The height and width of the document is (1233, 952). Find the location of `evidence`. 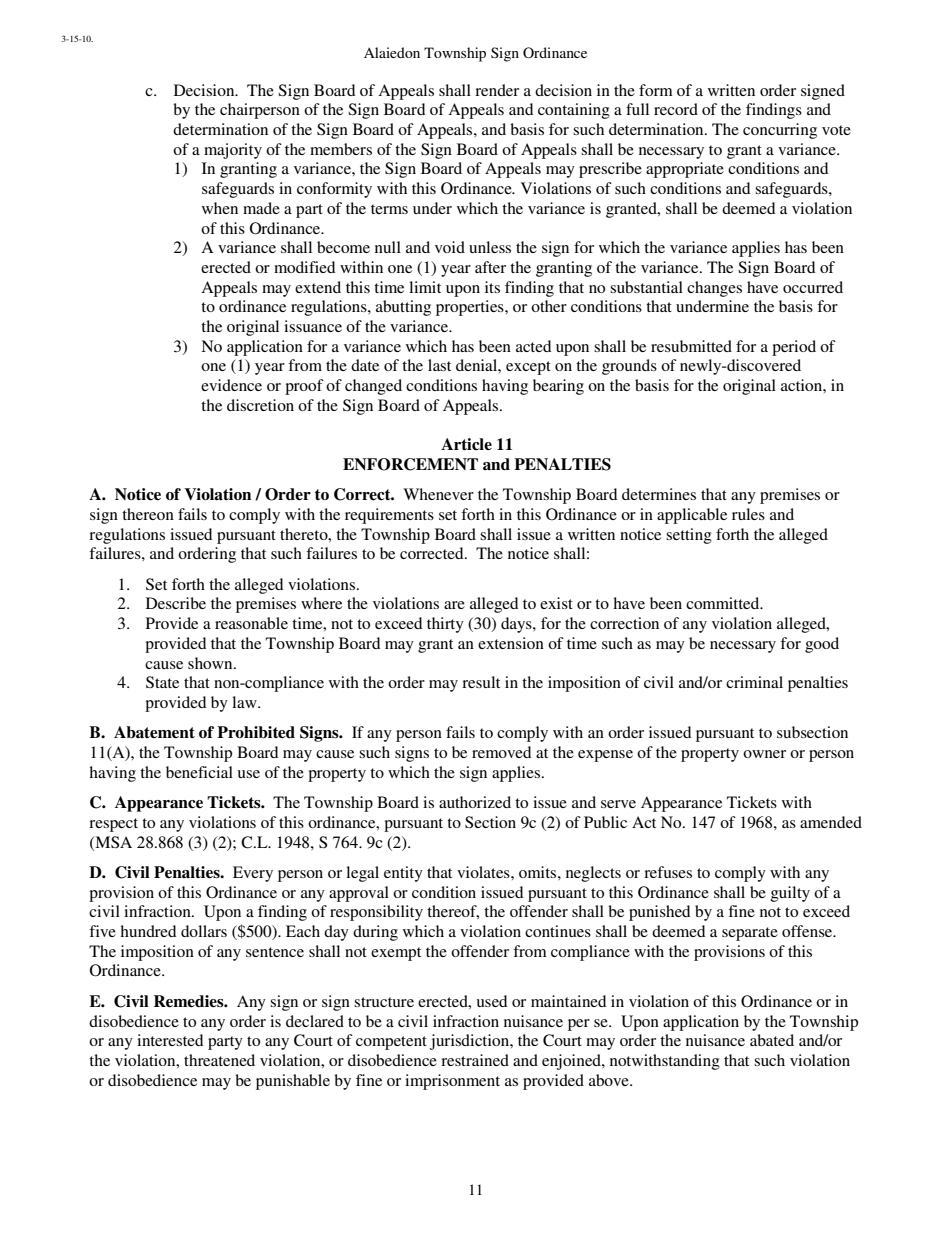

evidence is located at coordinates (231, 385).
